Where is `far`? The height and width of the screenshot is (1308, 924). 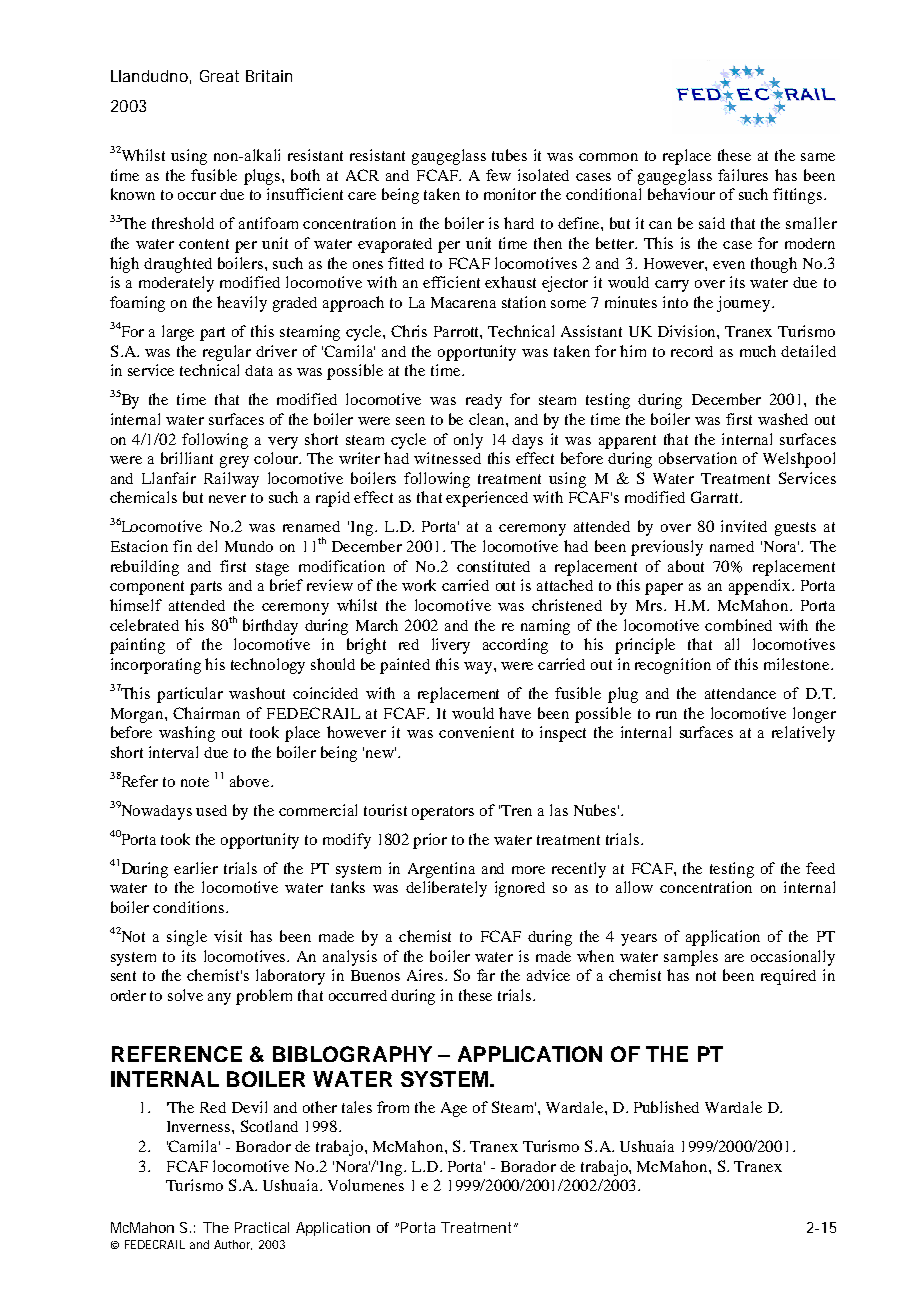
far is located at coordinates (486, 975).
